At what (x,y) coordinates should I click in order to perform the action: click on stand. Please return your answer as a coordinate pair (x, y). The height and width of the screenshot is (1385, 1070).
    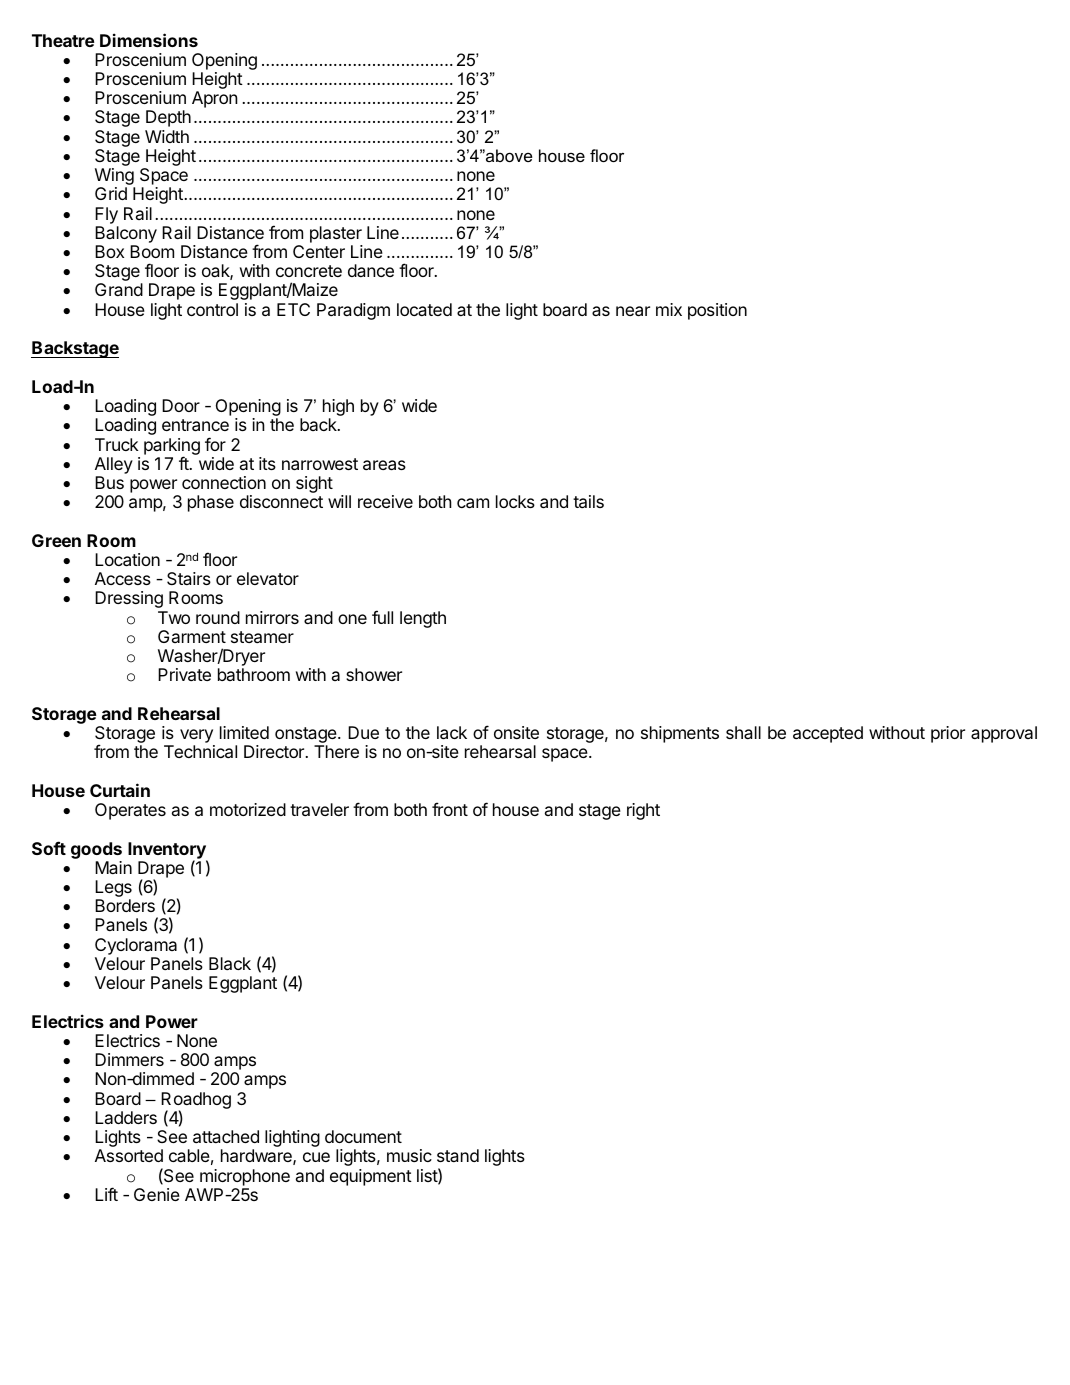
    Looking at the image, I should click on (458, 1155).
